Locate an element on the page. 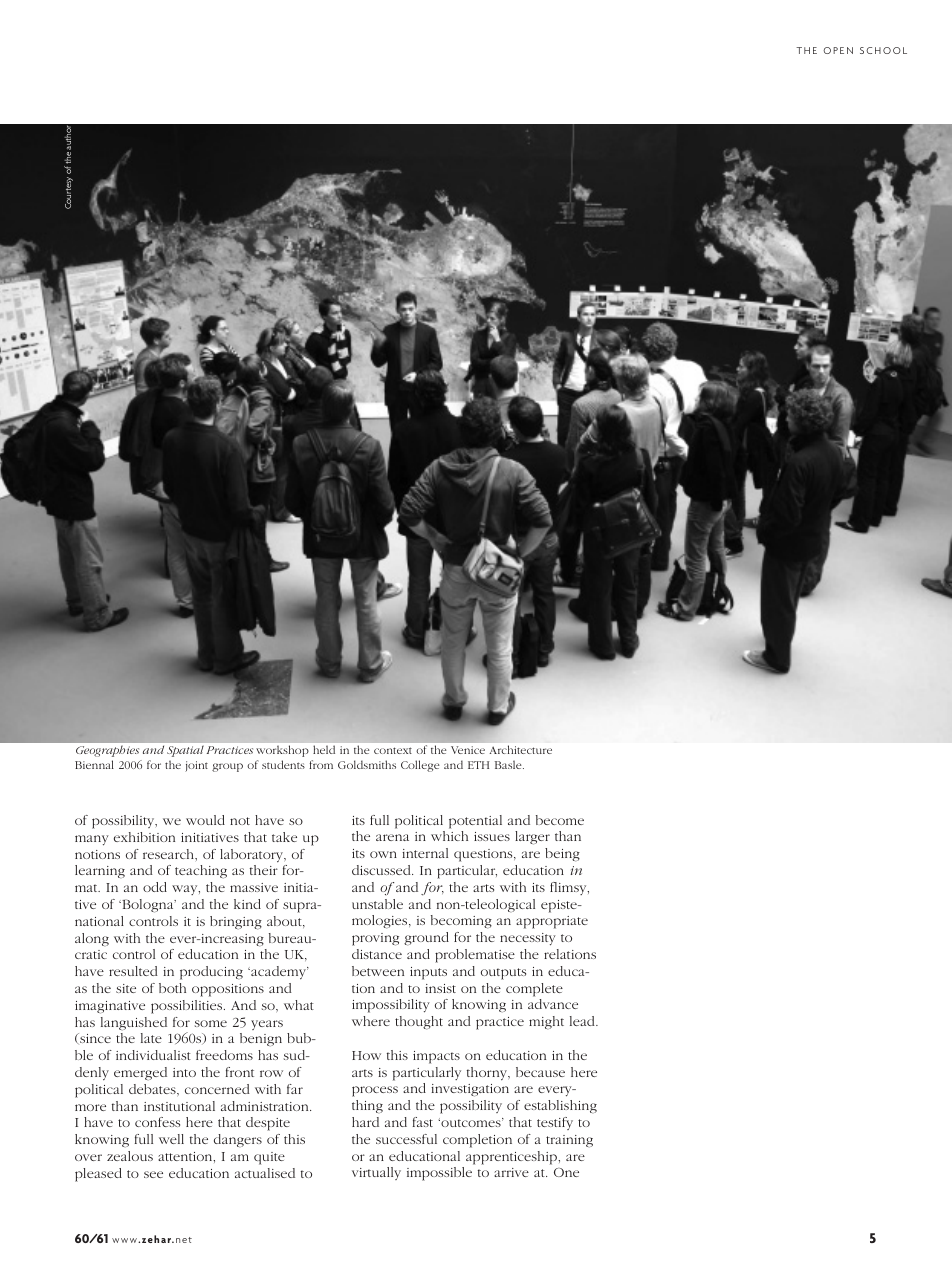 This document has height=1286, width=952. issues is located at coordinates (492, 836).
